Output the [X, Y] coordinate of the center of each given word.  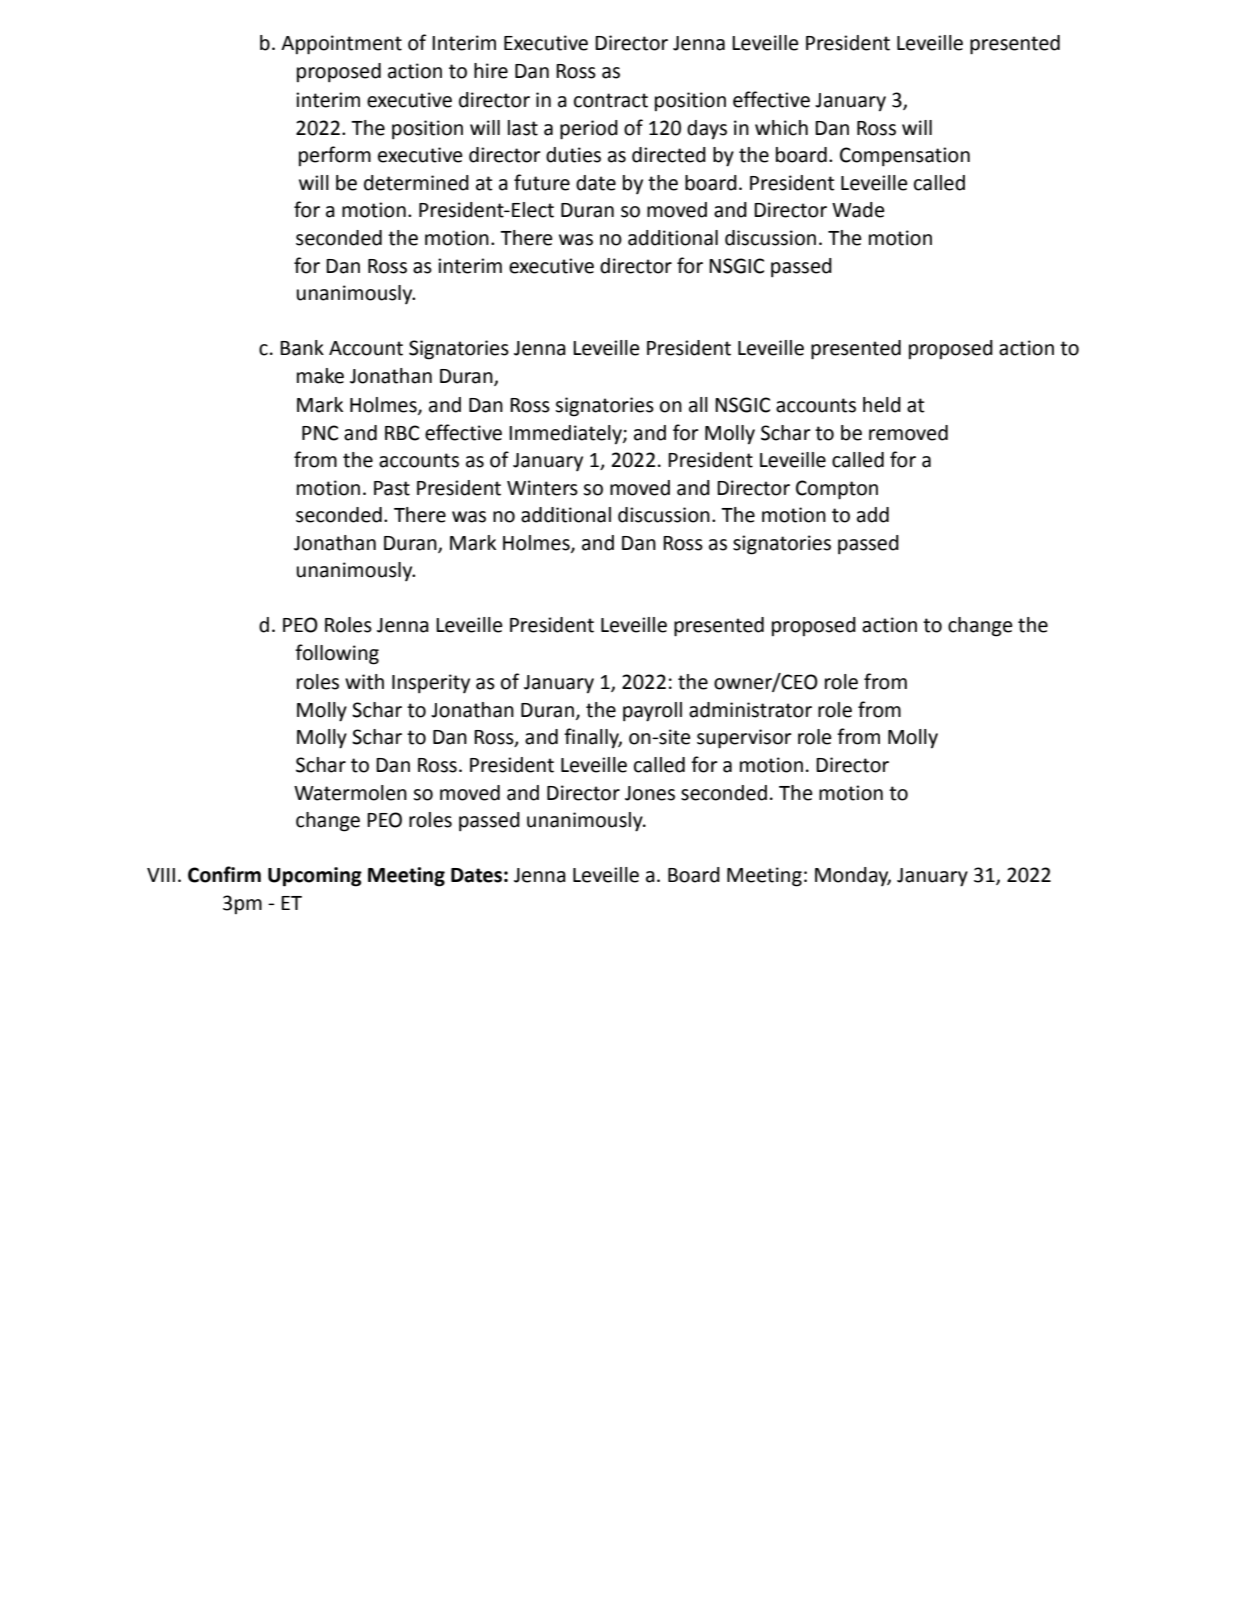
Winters [542, 488]
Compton [837, 490]
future [542, 182]
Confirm [224, 874]
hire [491, 71]
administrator [750, 710]
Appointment [341, 45]
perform [335, 156]
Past [392, 488]
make [320, 376]
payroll [652, 712]
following [337, 654]
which [781, 128]
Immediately [566, 435]
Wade [858, 210]
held [882, 405]
